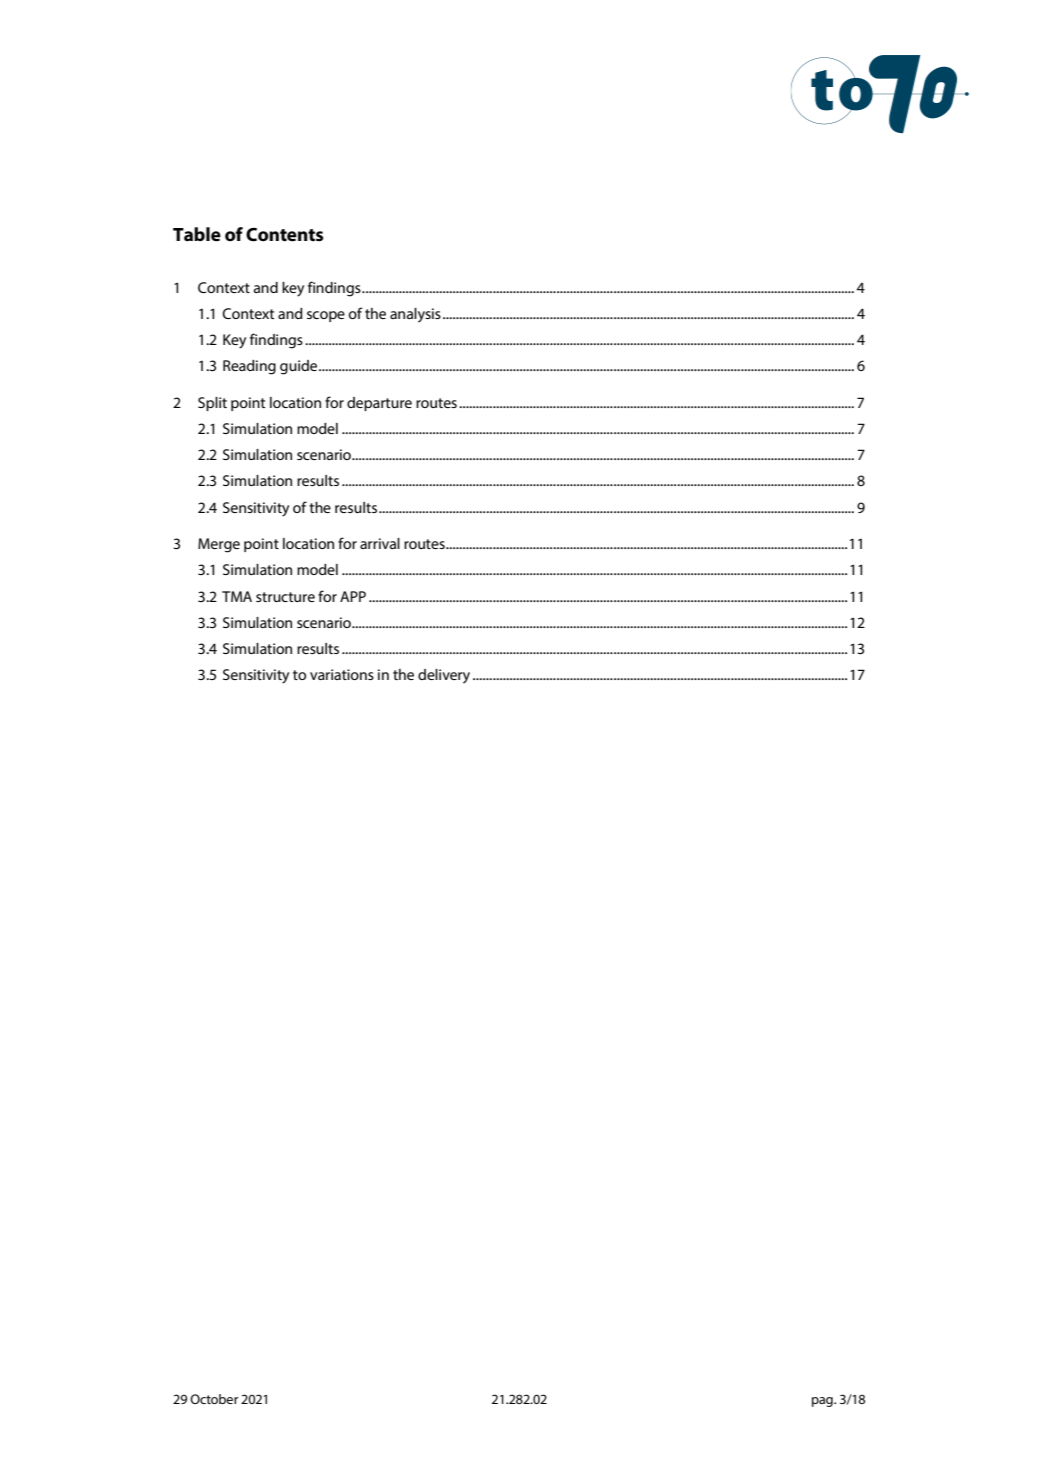  I want to click on variations, so click(342, 674).
